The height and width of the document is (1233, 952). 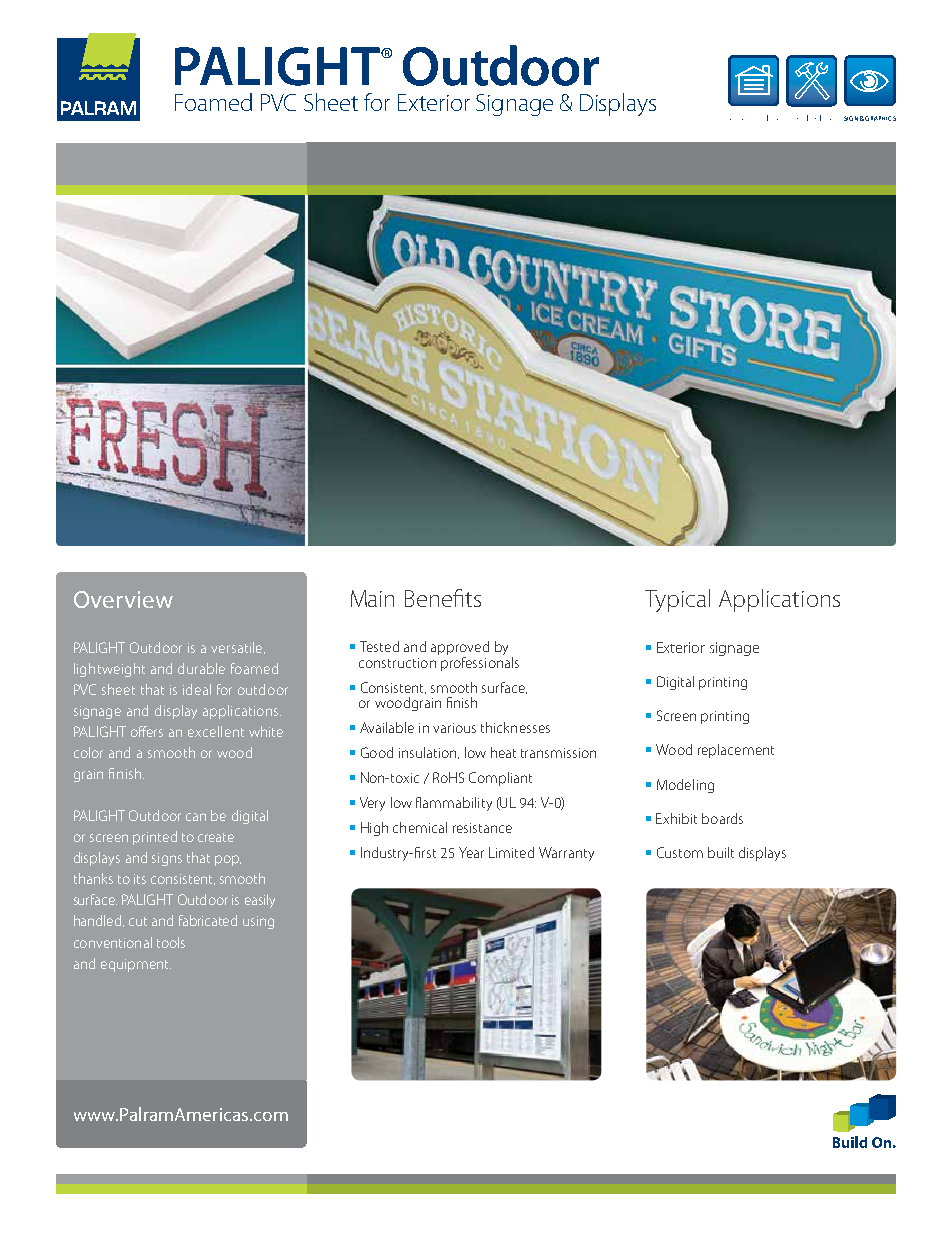 I want to click on tools, so click(x=171, y=942).
